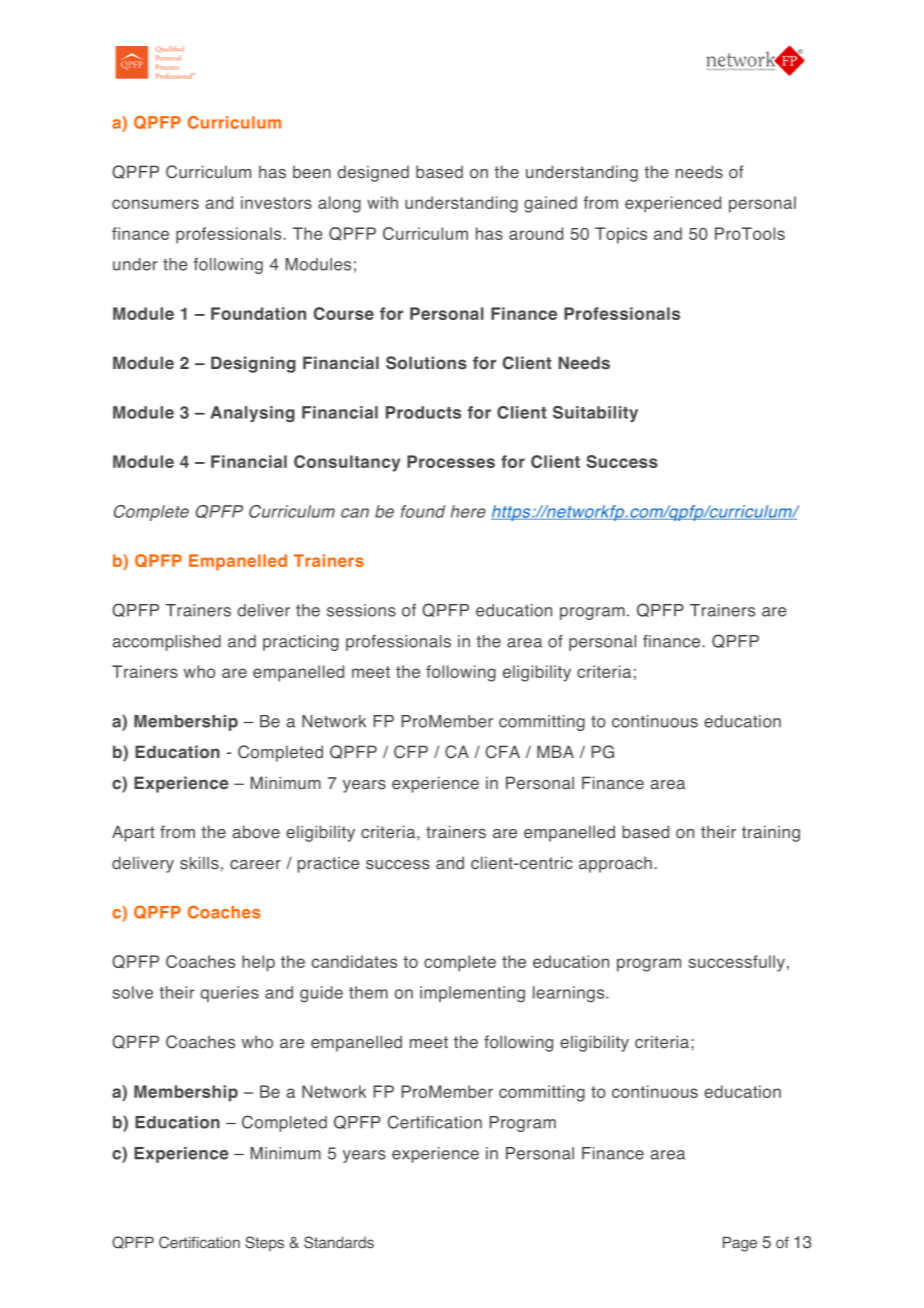  What do you see at coordinates (555, 751) in the document?
I see `MBA` at bounding box center [555, 751].
